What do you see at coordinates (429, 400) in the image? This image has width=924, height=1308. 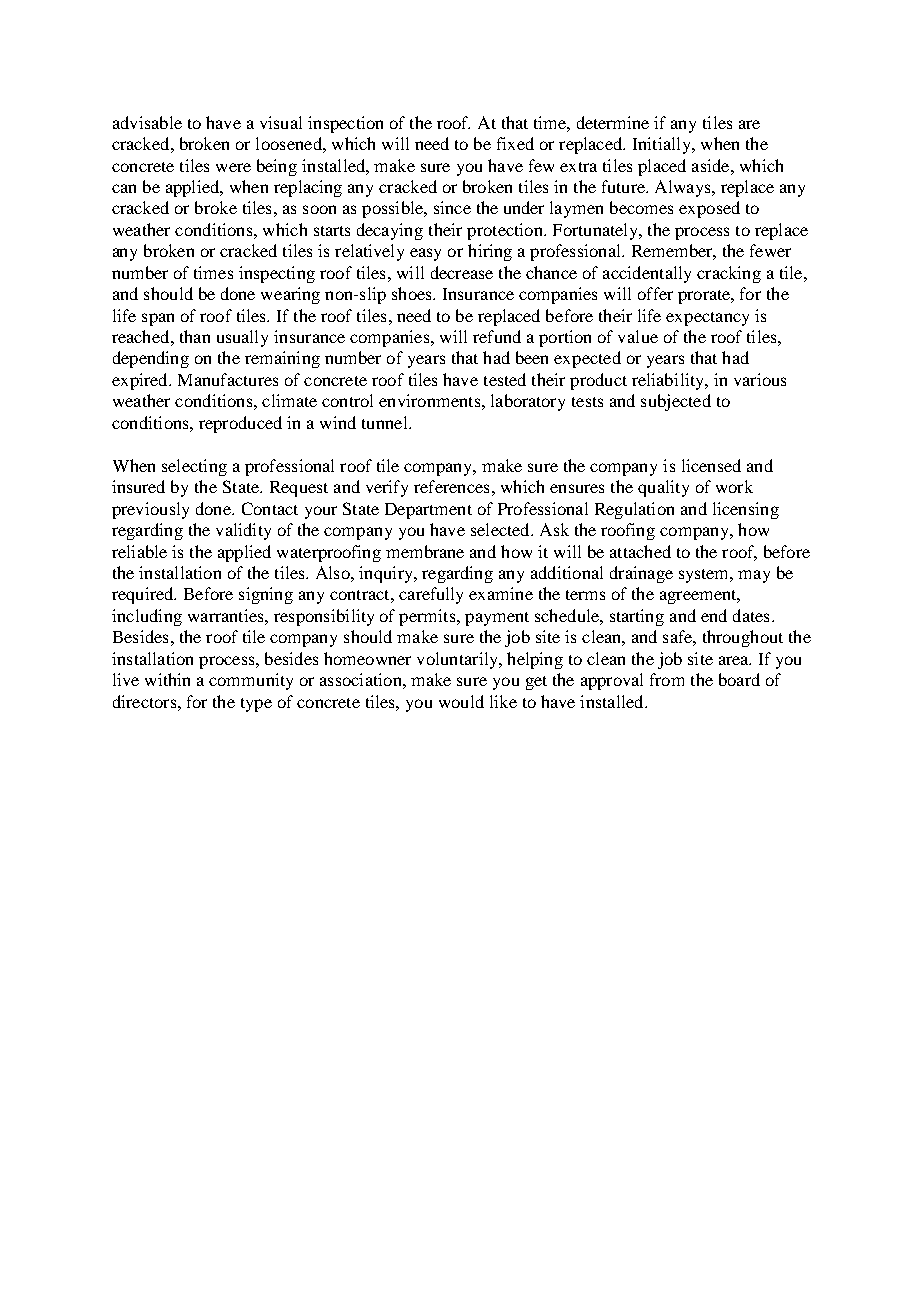 I see `environments` at bounding box center [429, 400].
